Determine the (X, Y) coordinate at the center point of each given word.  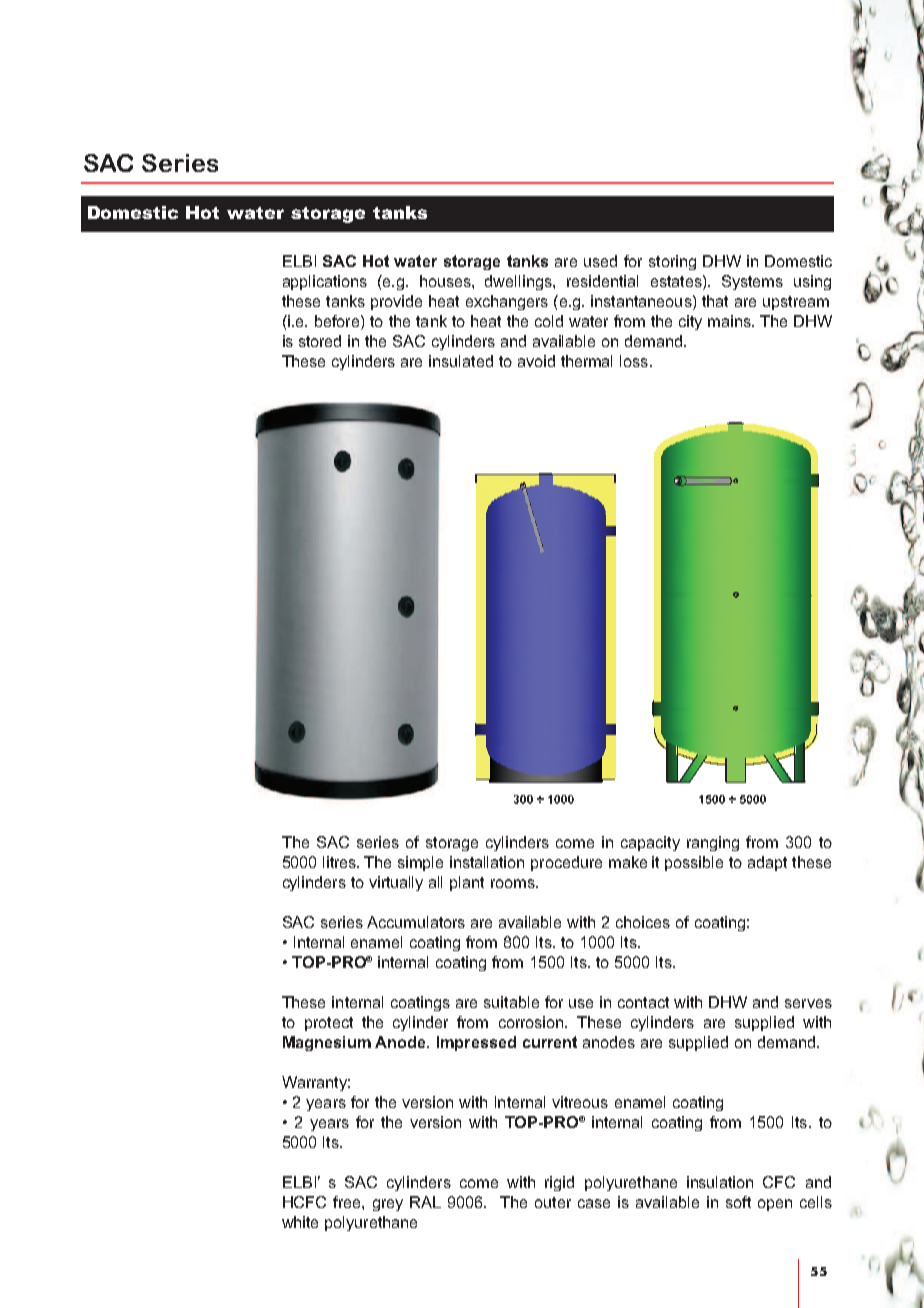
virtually (396, 883)
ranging (713, 843)
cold (549, 321)
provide (396, 302)
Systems (752, 282)
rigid (559, 1183)
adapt (767, 863)
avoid (536, 361)
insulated (461, 361)
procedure (566, 863)
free (348, 1202)
